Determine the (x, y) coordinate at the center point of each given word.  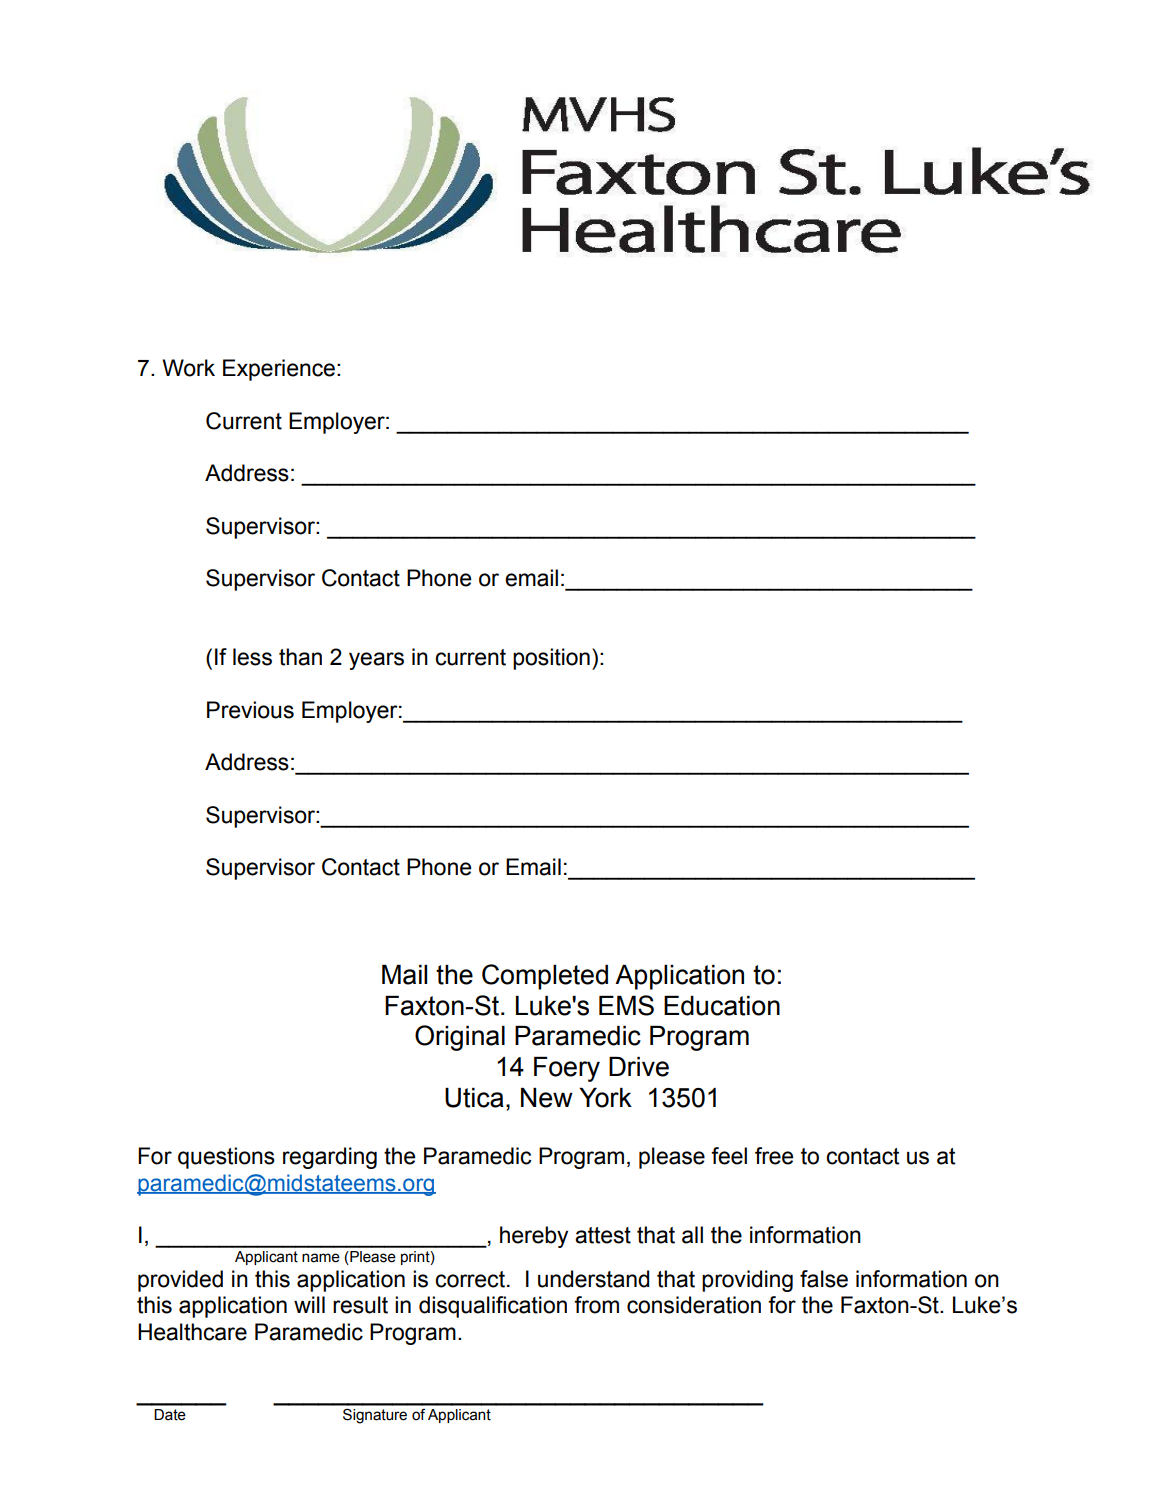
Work (188, 368)
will (309, 1304)
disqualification (493, 1307)
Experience (279, 370)
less (252, 657)
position (551, 659)
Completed (545, 977)
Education (722, 1006)
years (376, 661)
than (300, 657)
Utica (474, 1098)
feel (729, 1156)
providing (747, 1281)
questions (226, 1158)
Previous (250, 710)
